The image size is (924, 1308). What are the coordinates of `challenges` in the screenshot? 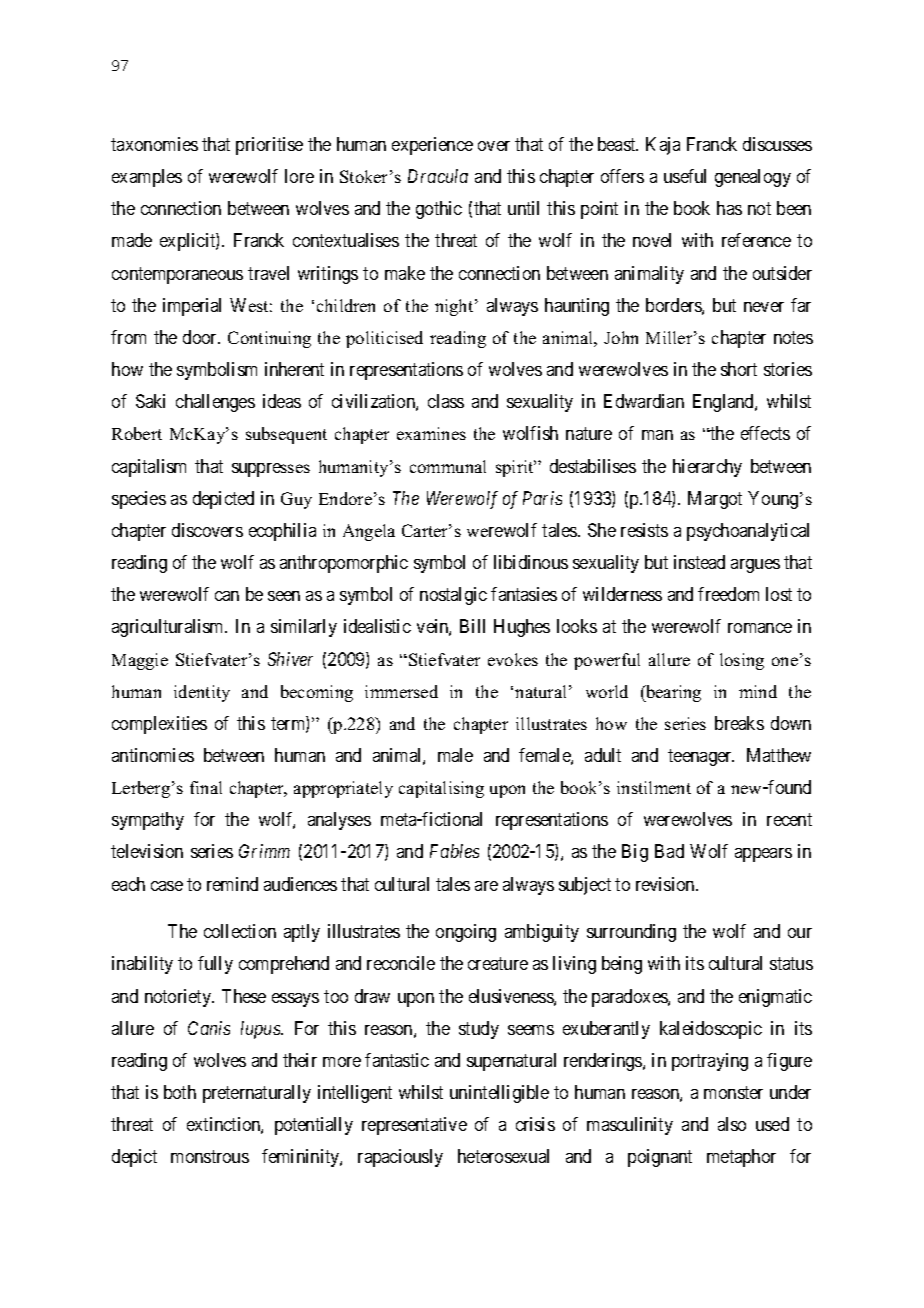 It's located at (215, 403).
